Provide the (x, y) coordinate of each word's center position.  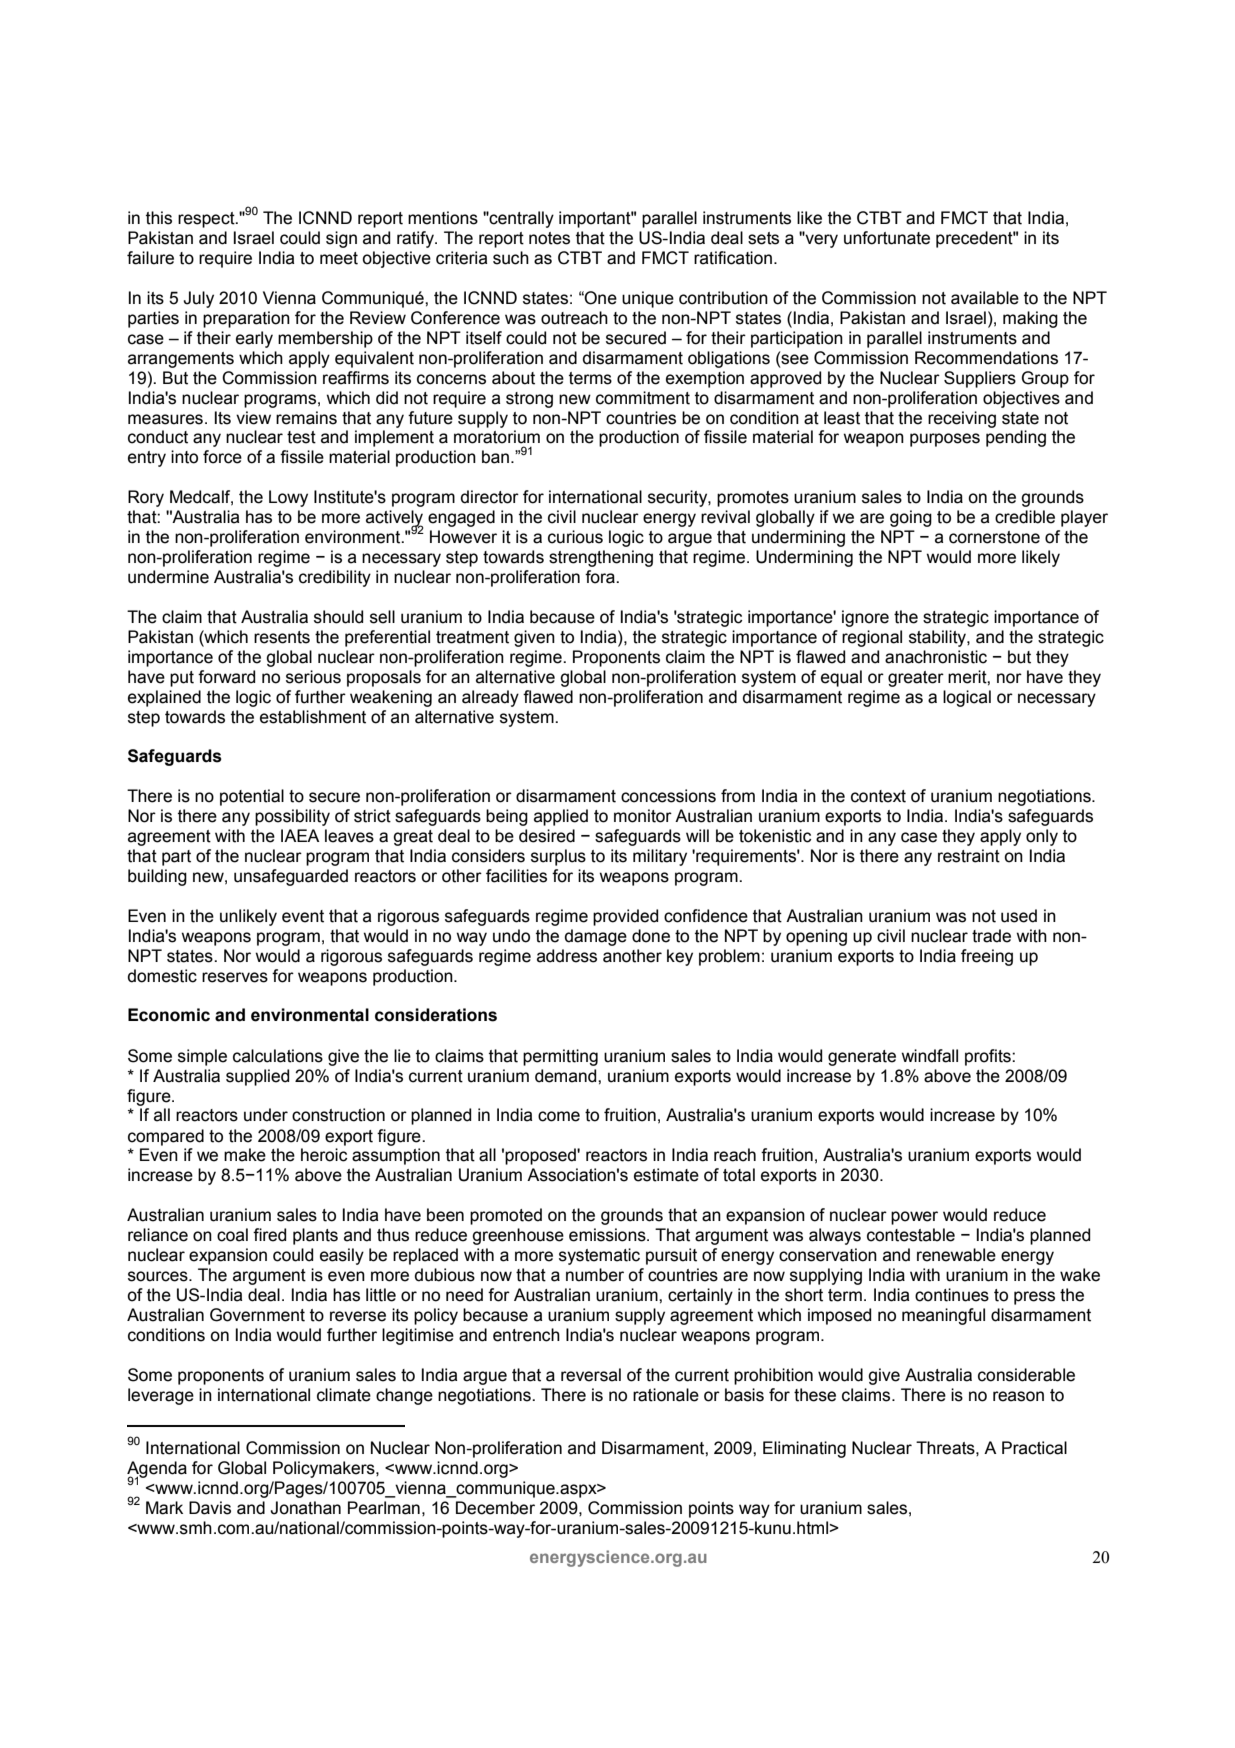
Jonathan (305, 1508)
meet (339, 258)
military (660, 857)
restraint (969, 856)
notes (549, 238)
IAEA (300, 835)
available (985, 298)
